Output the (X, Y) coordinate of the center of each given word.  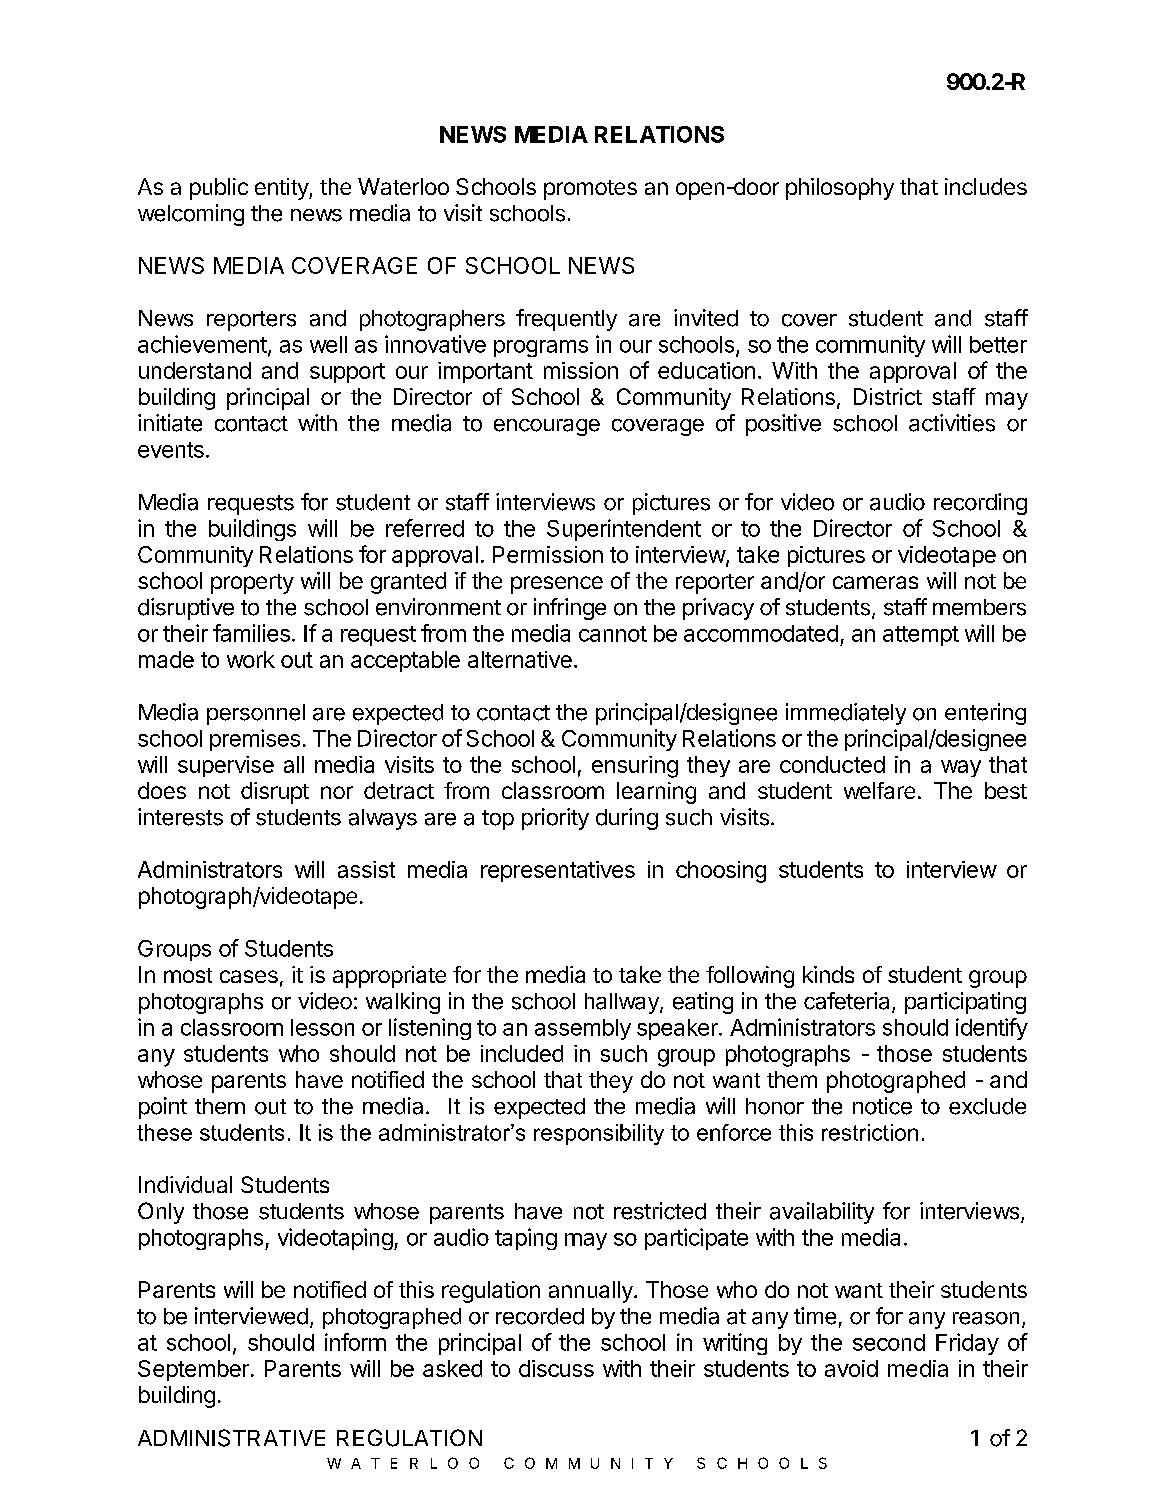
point (163, 1108)
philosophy (840, 189)
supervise (226, 766)
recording (980, 504)
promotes (590, 190)
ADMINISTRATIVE (231, 1438)
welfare (879, 790)
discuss (556, 1368)
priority (555, 819)
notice (882, 1106)
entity (282, 189)
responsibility (599, 1134)
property (252, 584)
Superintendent (624, 530)
